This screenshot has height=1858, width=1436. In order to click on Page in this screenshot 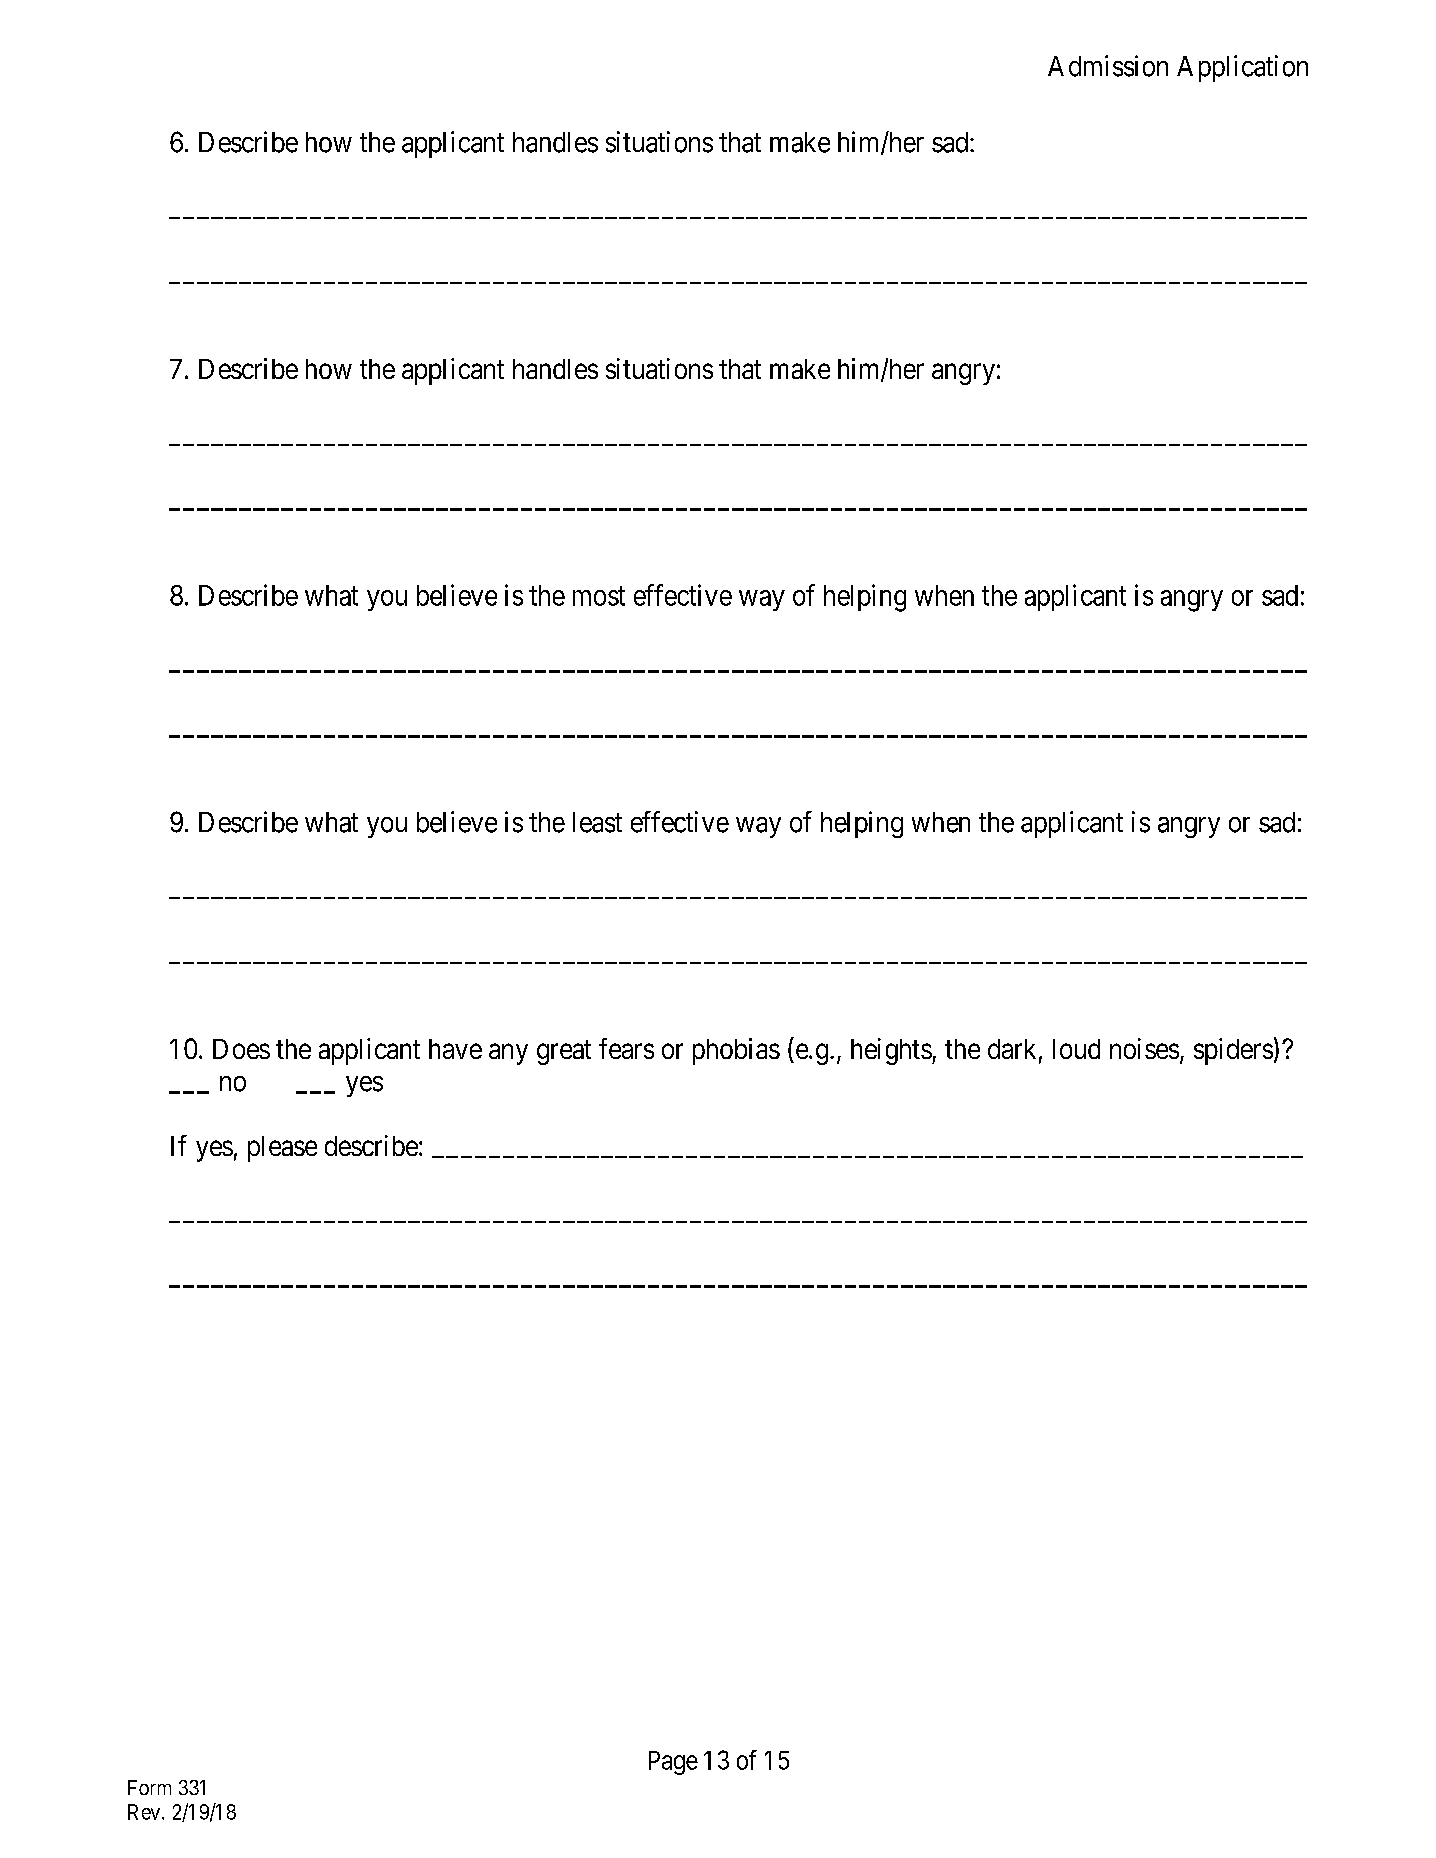, I will do `click(673, 1763)`.
